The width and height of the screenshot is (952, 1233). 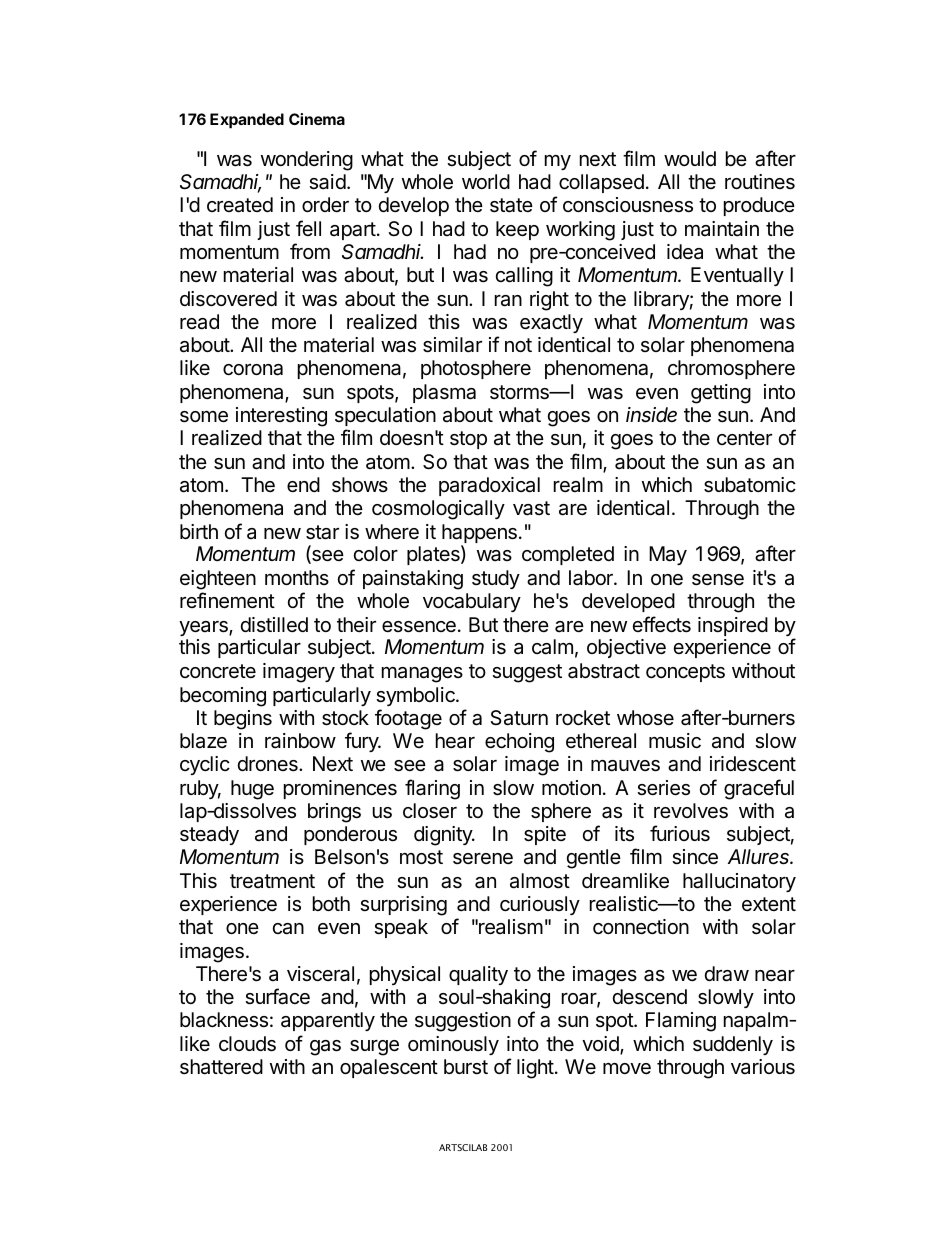 What do you see at coordinates (224, 1020) in the screenshot?
I see `blackness` at bounding box center [224, 1020].
